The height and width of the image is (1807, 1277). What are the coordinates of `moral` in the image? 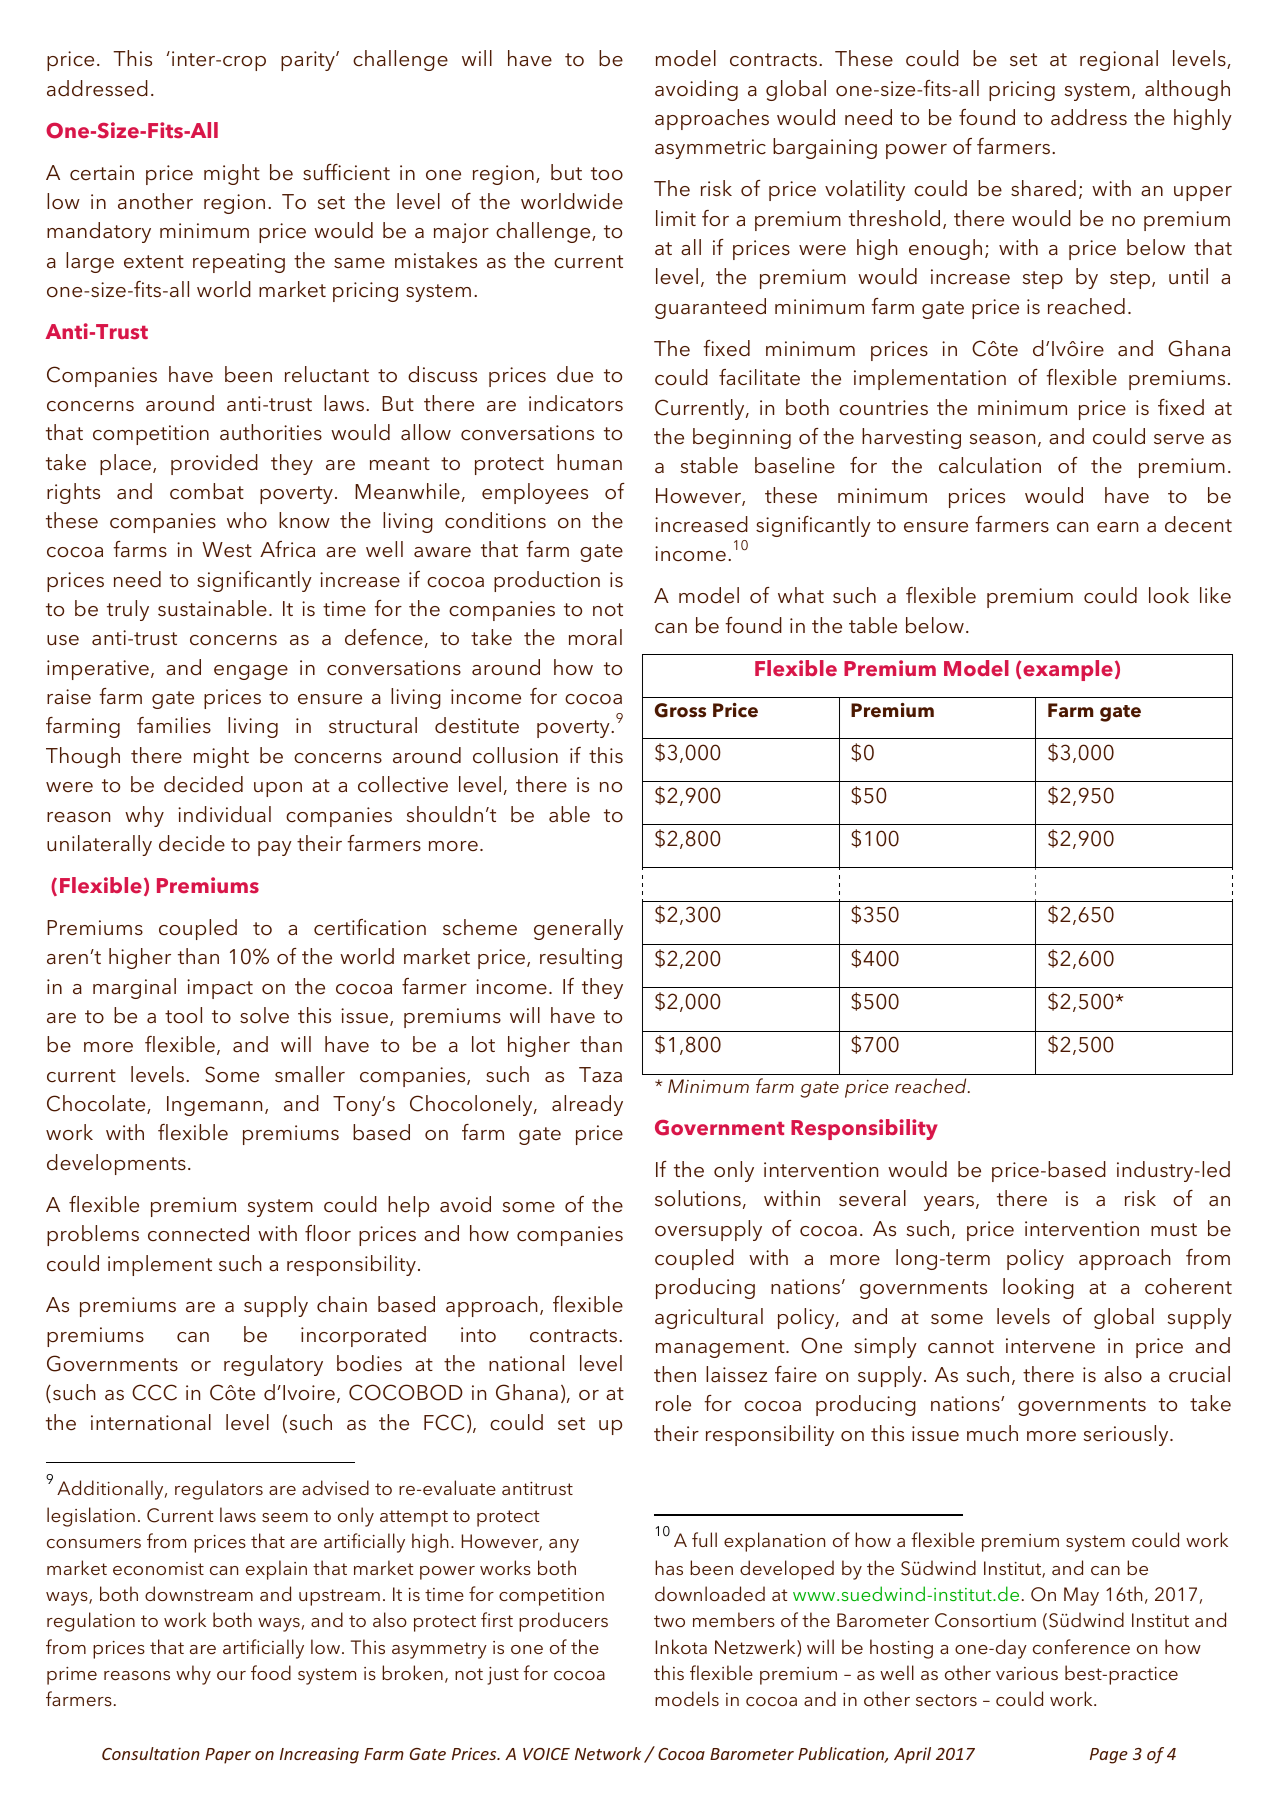 It's located at (595, 637).
